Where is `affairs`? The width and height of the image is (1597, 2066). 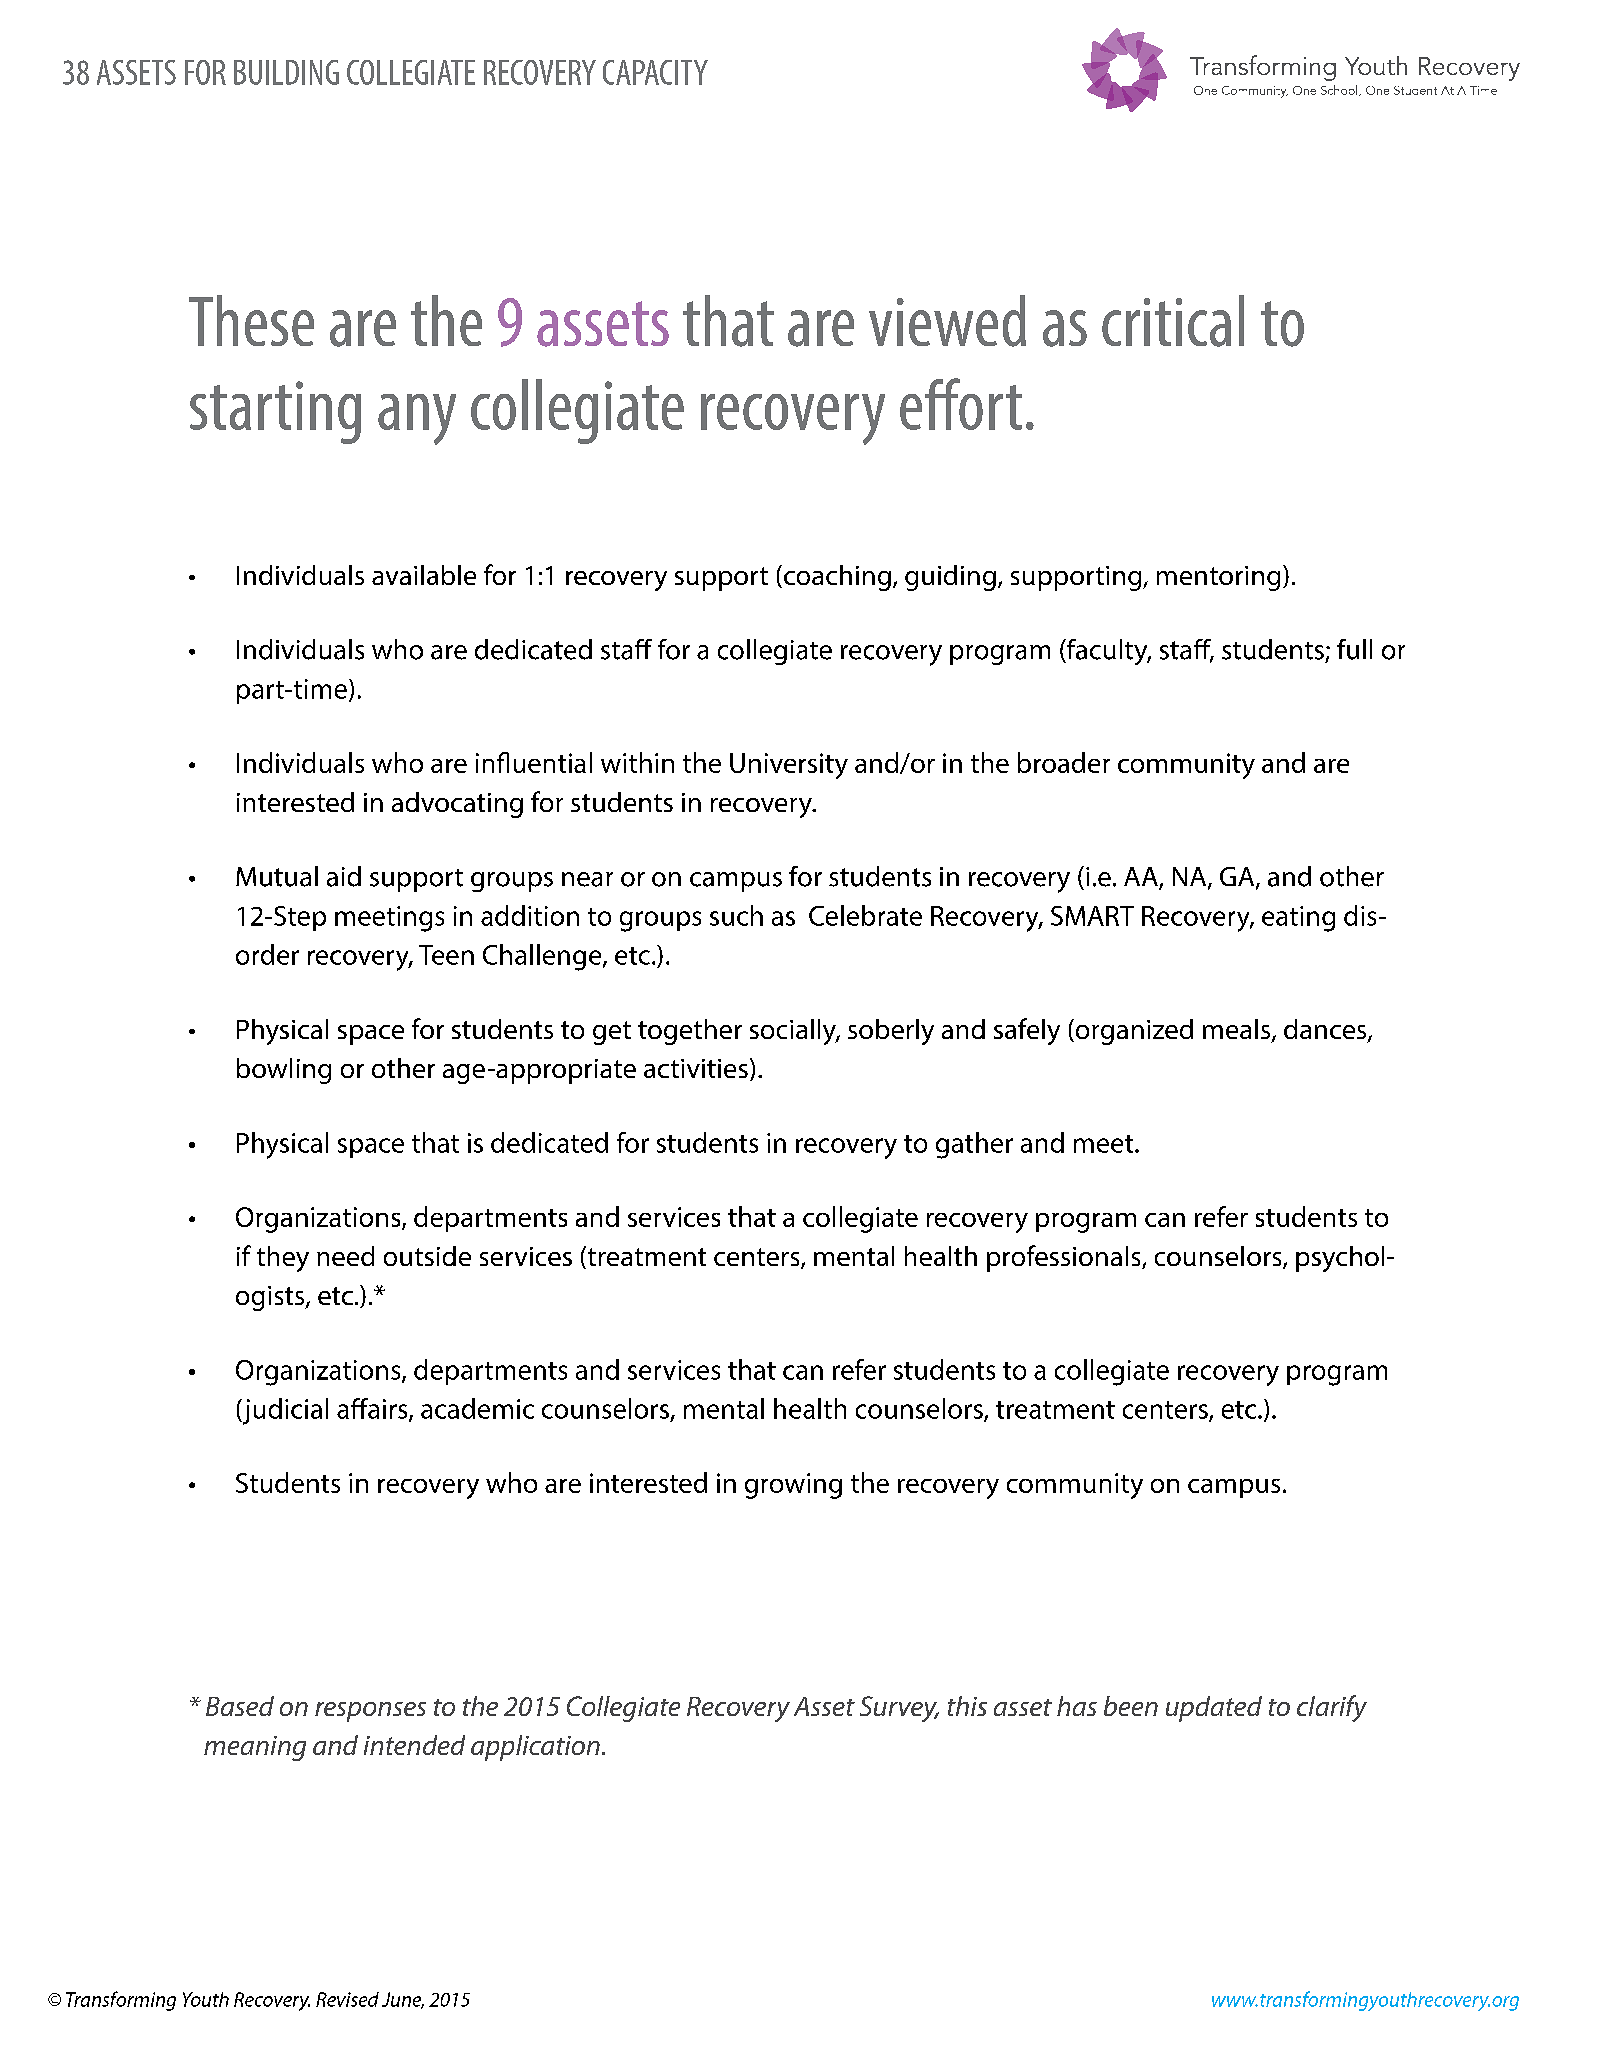
affairs is located at coordinates (373, 1409).
